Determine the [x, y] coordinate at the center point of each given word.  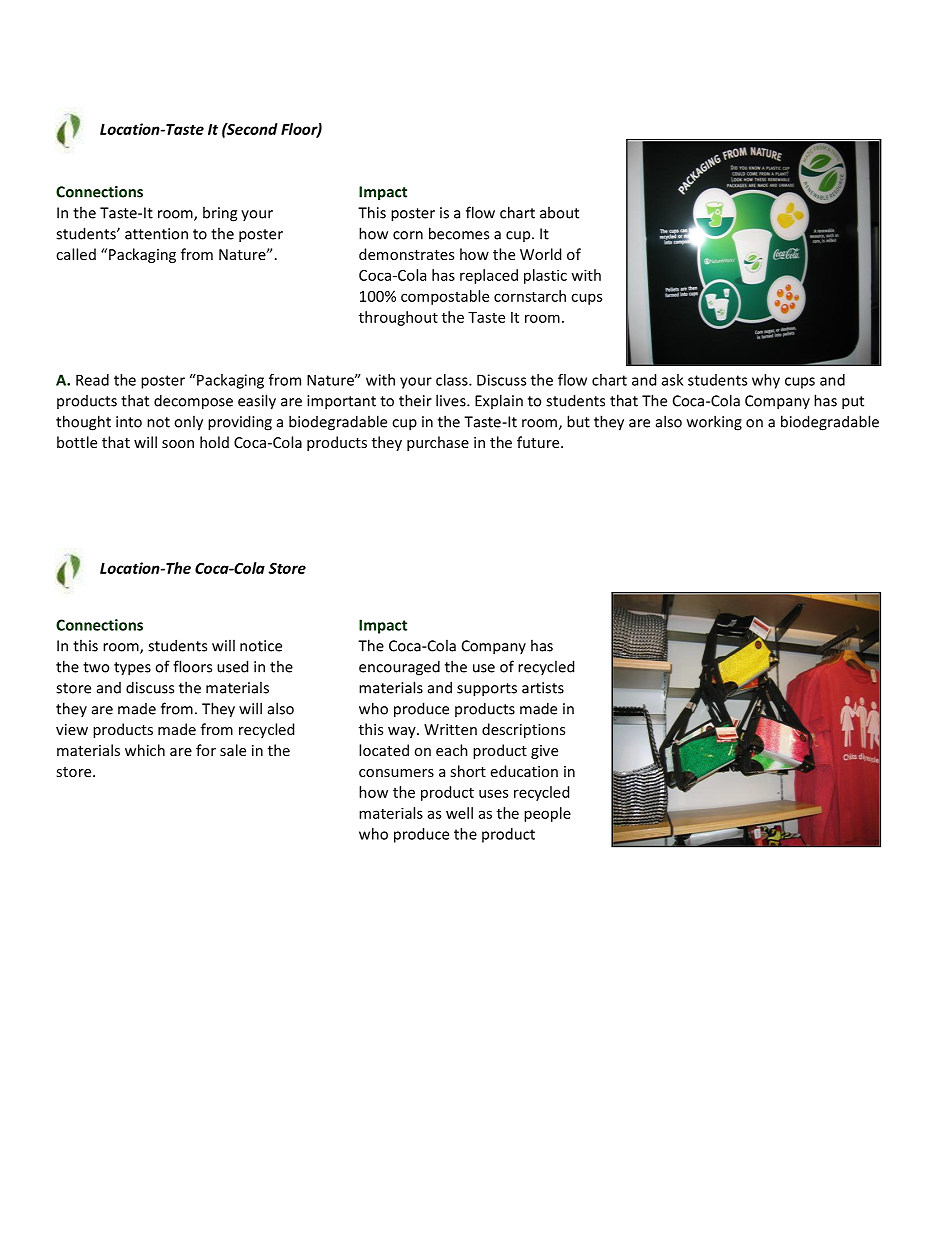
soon [178, 444]
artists [543, 688]
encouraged [399, 668]
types [132, 669]
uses [493, 793]
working [714, 423]
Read [92, 380]
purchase [438, 443]
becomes [459, 233]
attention [156, 234]
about [559, 212]
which [145, 750]
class [453, 380]
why [766, 381]
